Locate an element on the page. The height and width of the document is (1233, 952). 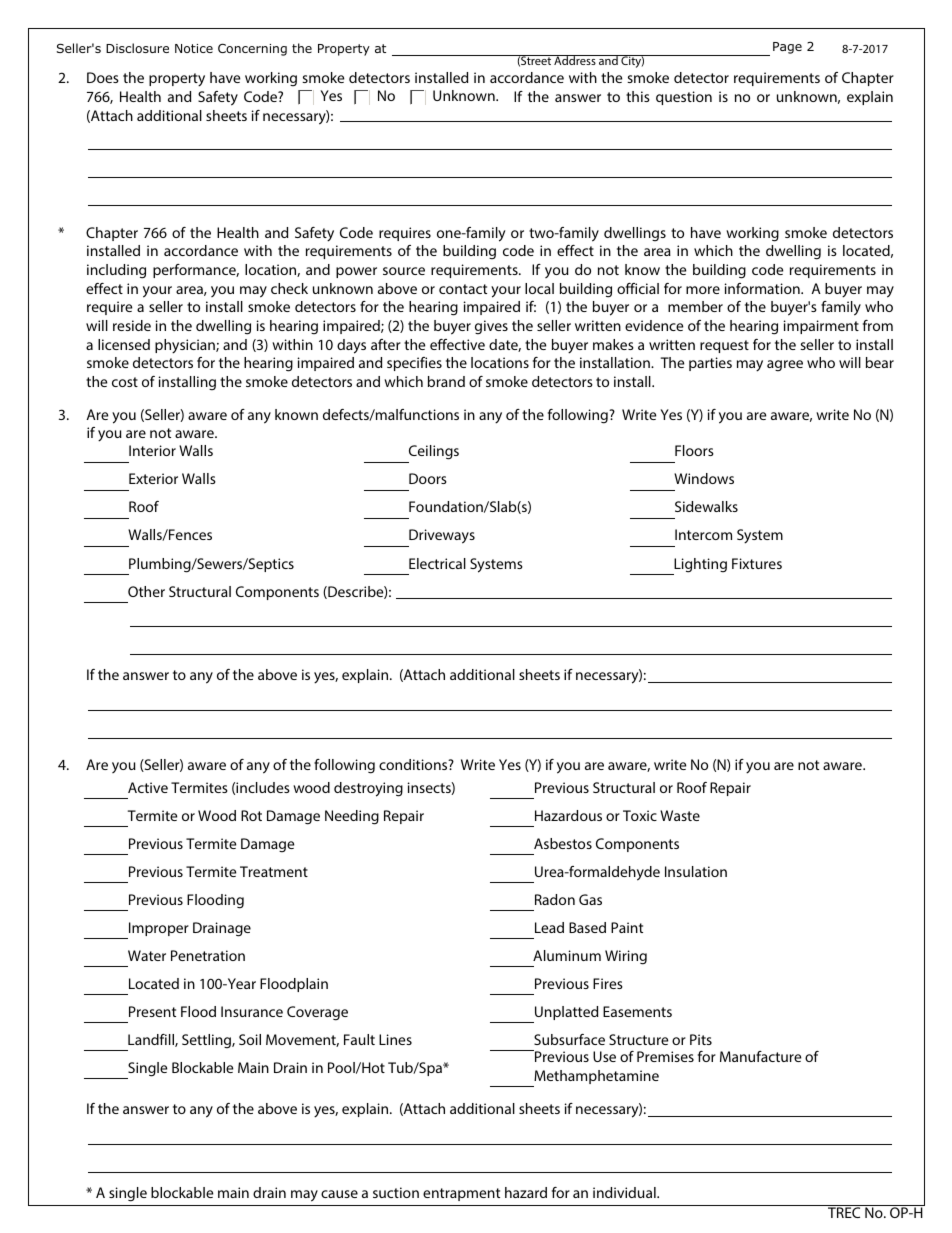
Driveways is located at coordinates (441, 538).
